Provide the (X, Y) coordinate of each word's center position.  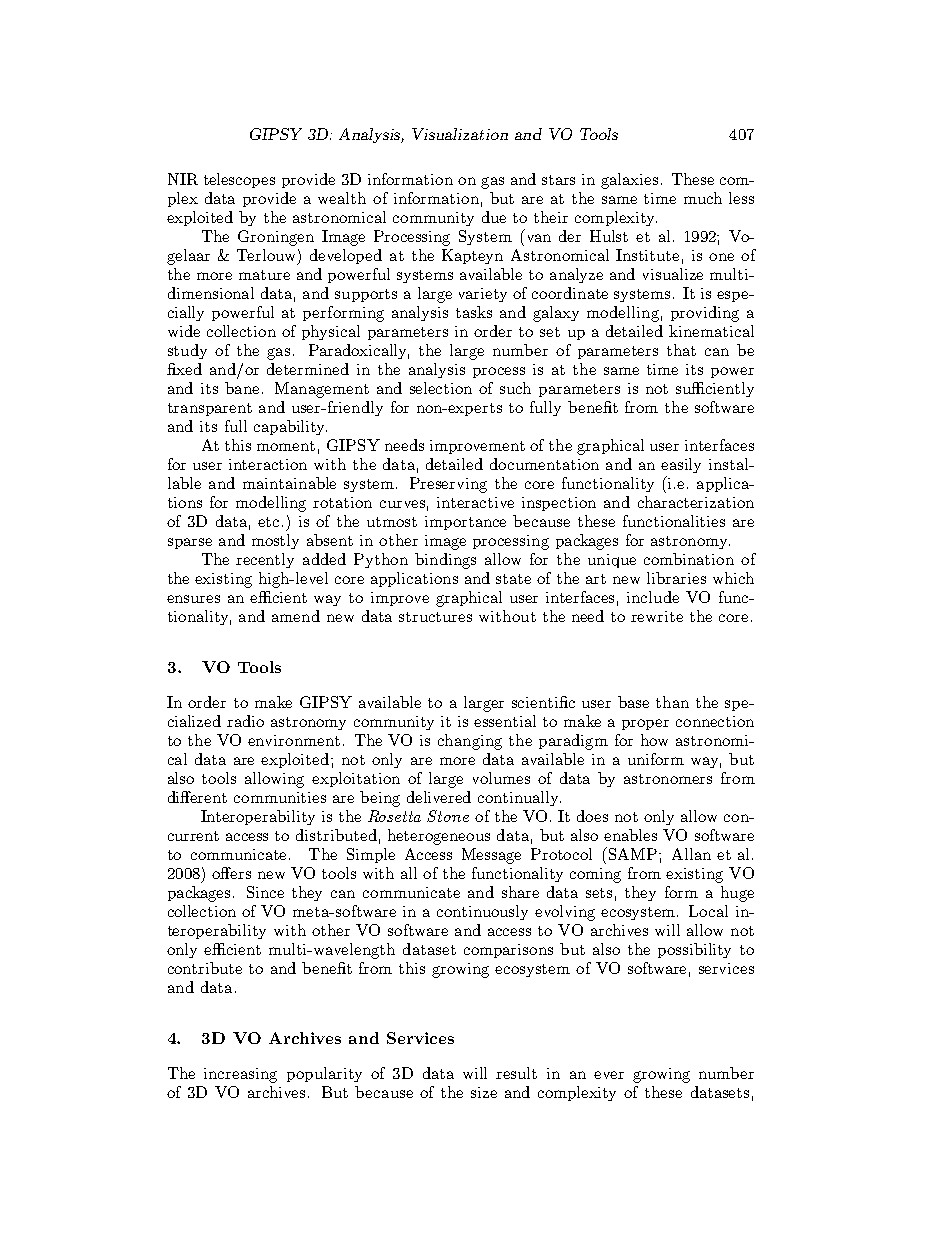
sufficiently (715, 389)
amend (296, 616)
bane (242, 388)
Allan (691, 854)
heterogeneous (439, 837)
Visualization (460, 134)
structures (435, 617)
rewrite (657, 616)
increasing (240, 1075)
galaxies (629, 181)
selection (441, 388)
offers (231, 873)
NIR (183, 179)
